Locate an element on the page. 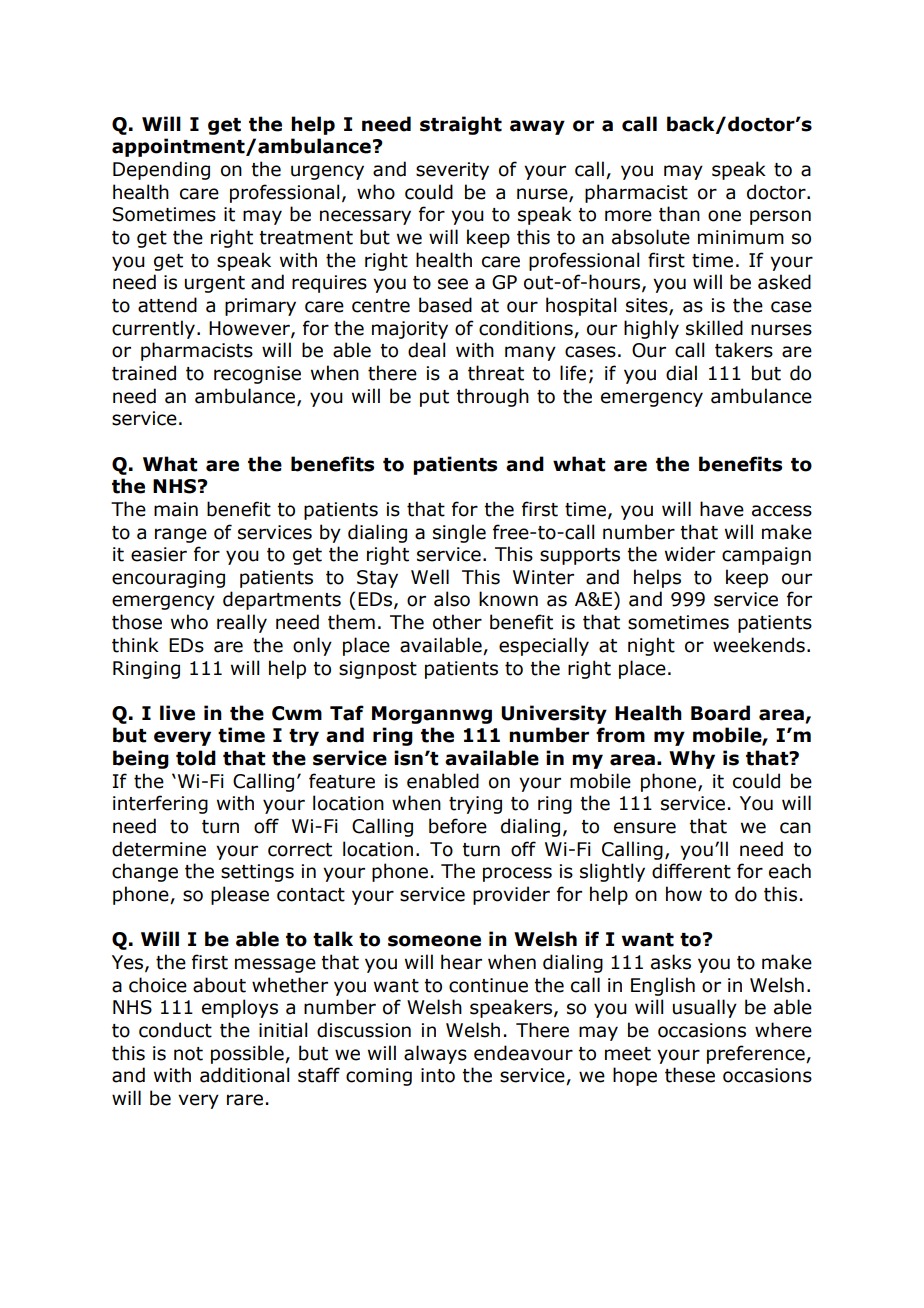 The height and width of the page is (1308, 924). severity is located at coordinates (452, 171).
